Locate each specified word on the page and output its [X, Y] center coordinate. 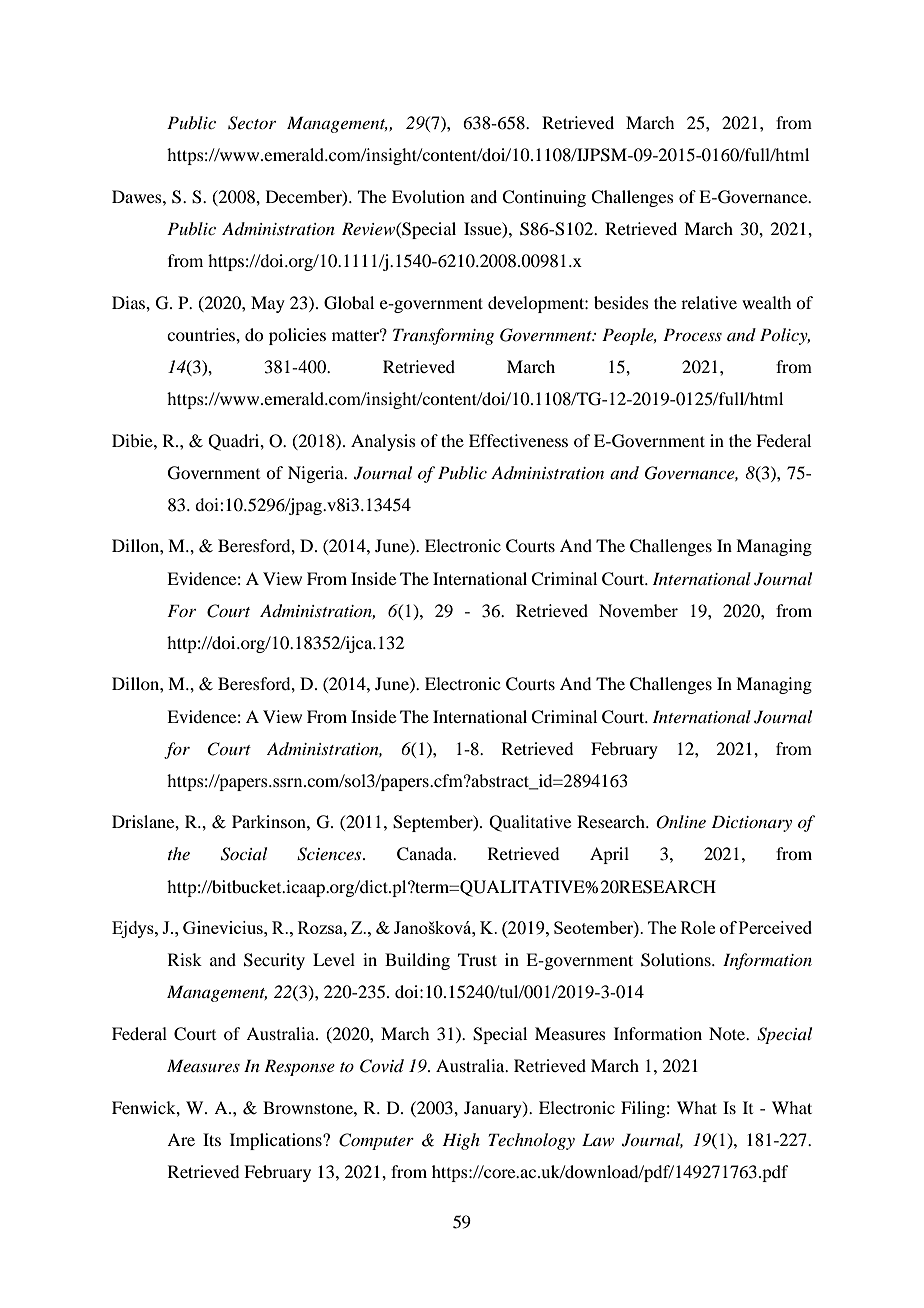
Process [692, 334]
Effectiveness [518, 440]
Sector [252, 123]
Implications [277, 1141]
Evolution [428, 196]
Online [681, 822]
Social [244, 854]
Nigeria [317, 474]
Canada [426, 854]
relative [709, 302]
